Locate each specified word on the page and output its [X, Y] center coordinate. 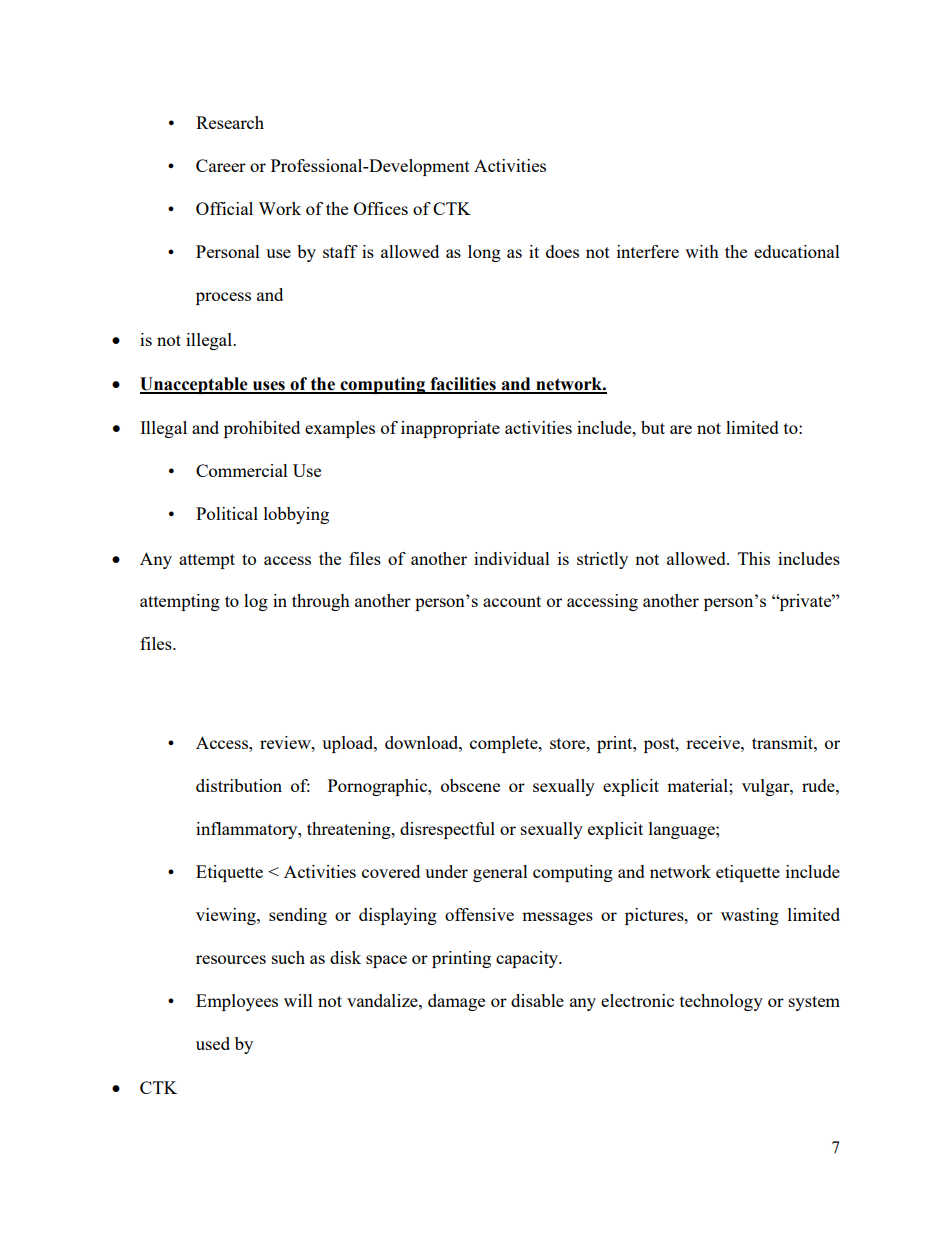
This [754, 558]
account [512, 601]
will [298, 1000]
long [484, 253]
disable [537, 1000]
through [321, 602]
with [702, 251]
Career [221, 165]
